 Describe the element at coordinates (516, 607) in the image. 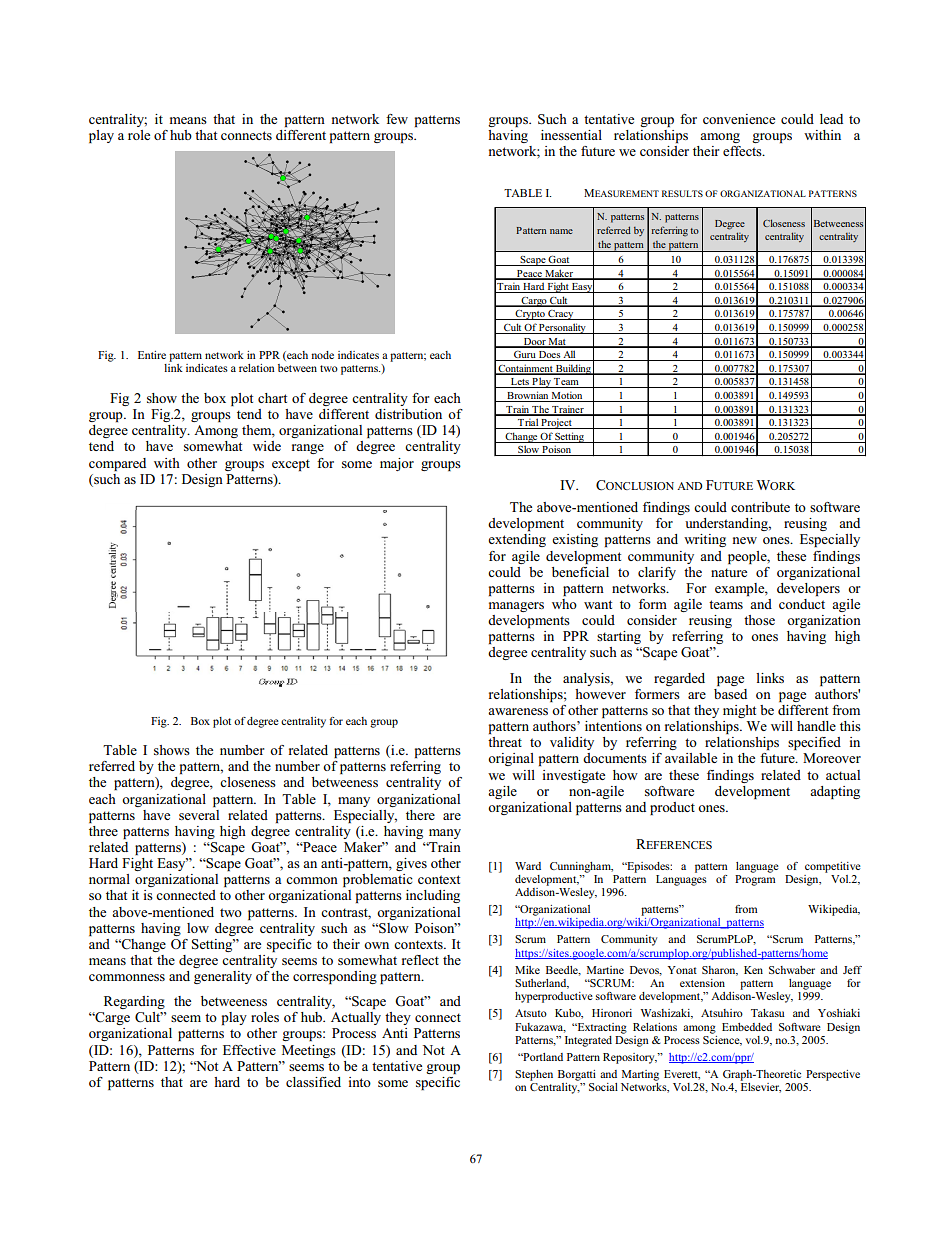

I see `managers` at that location.
